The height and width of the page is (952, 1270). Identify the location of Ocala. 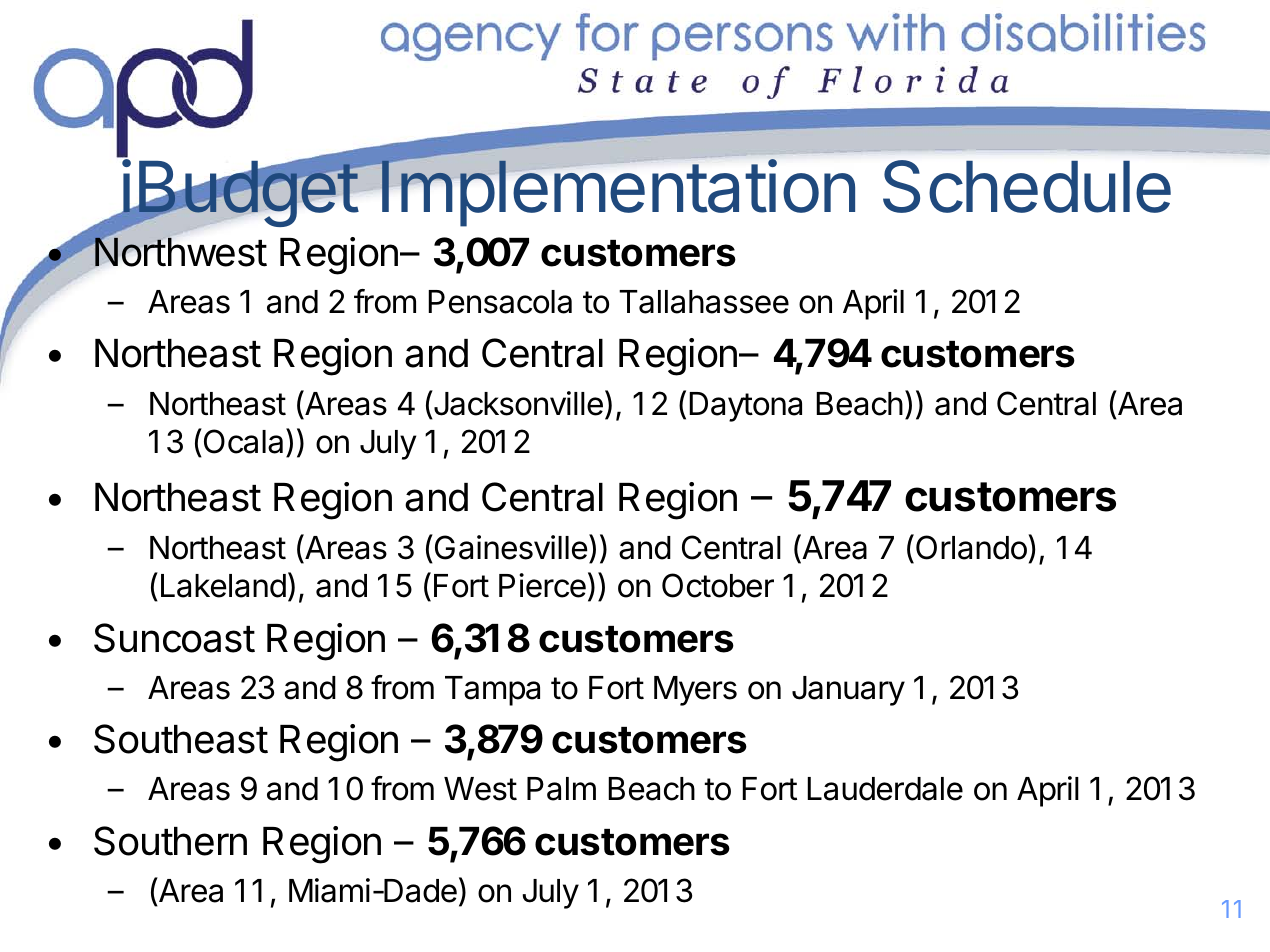
(244, 441).
